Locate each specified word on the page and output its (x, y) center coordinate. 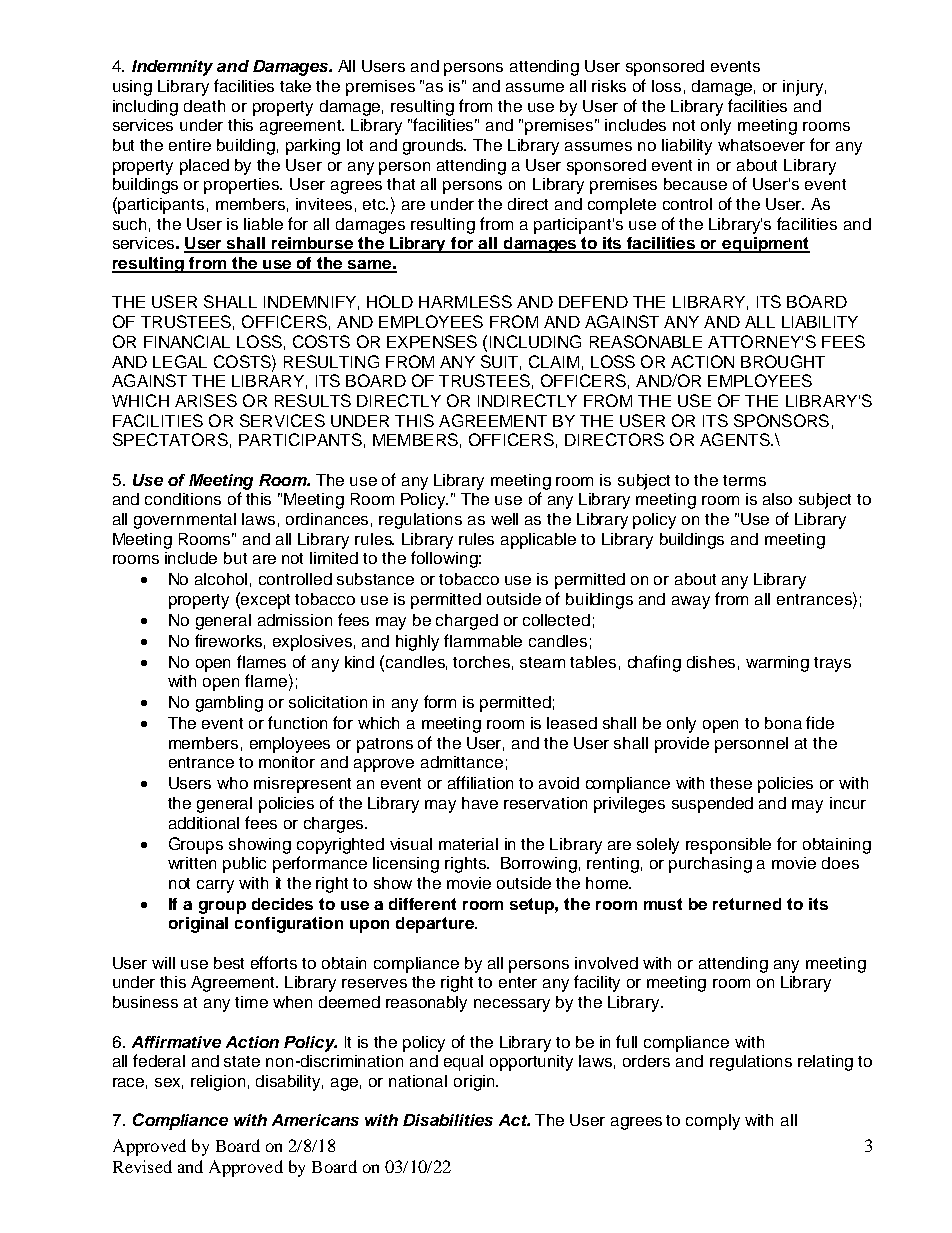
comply (713, 1122)
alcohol (221, 579)
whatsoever (761, 145)
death (204, 106)
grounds (434, 147)
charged (467, 622)
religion (218, 1083)
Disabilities (448, 1120)
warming (777, 664)
